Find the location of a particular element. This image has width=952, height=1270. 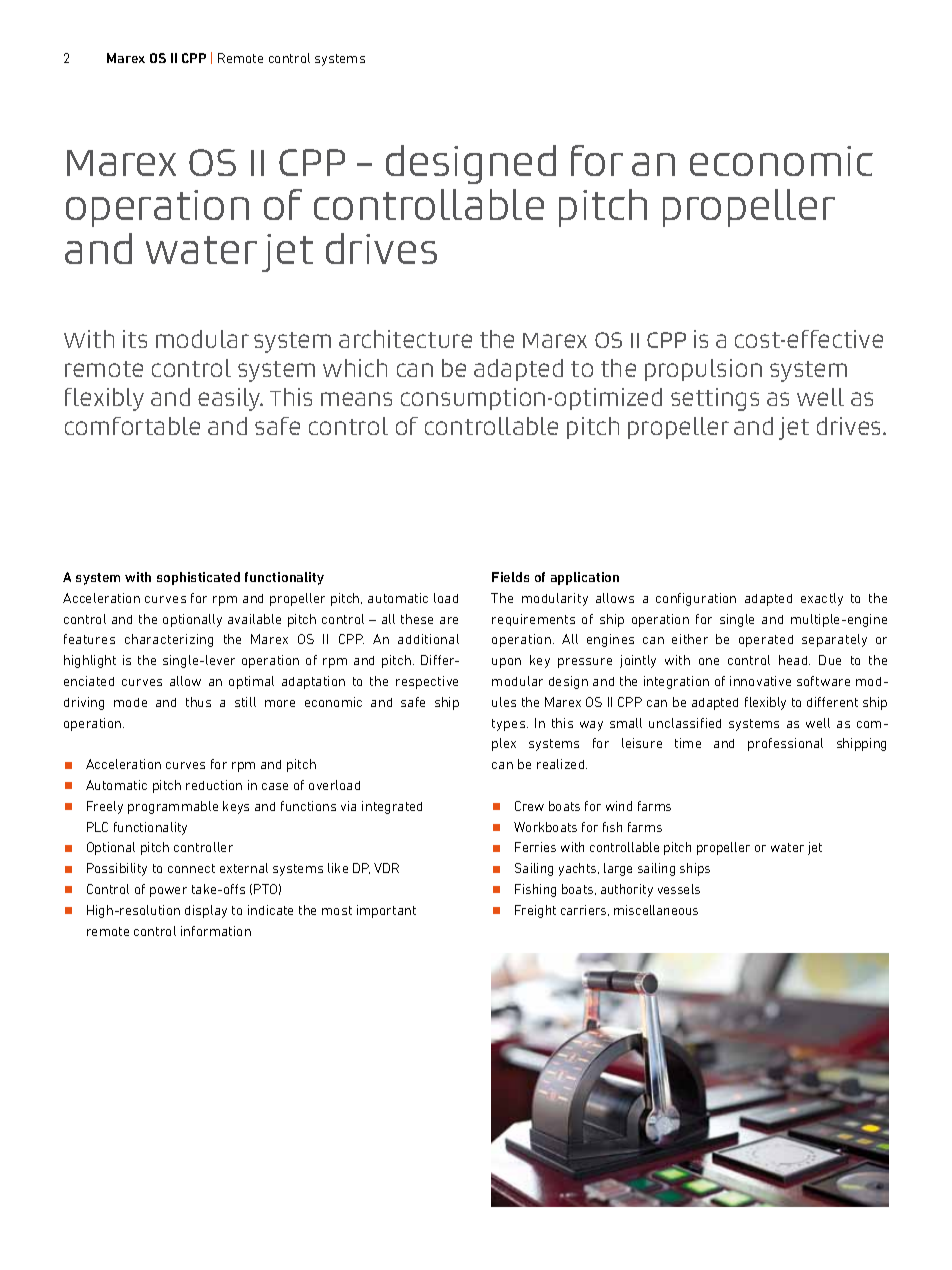

additional is located at coordinates (428, 639).
